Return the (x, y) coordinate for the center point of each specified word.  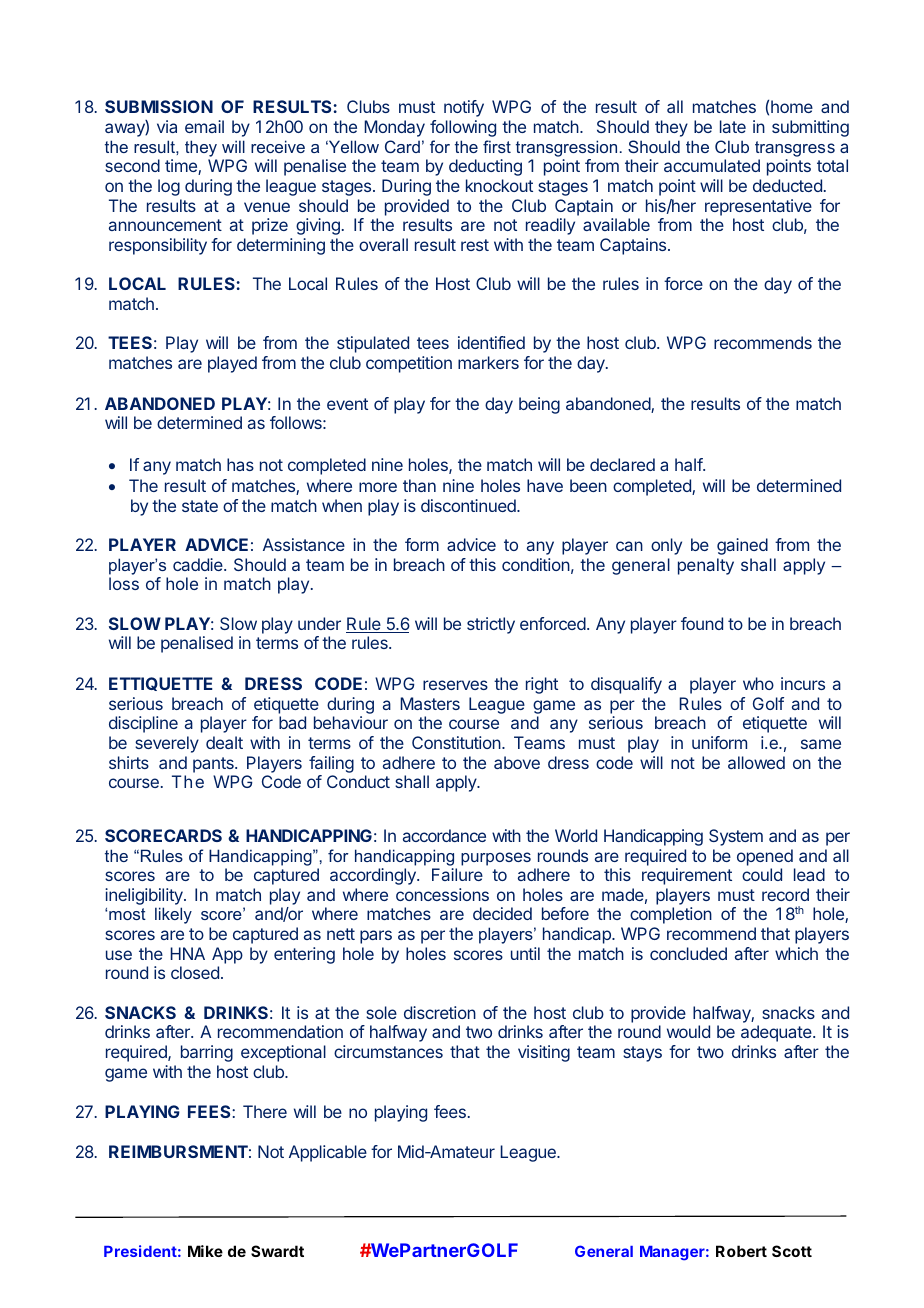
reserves (455, 685)
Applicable (328, 1153)
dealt (224, 742)
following (463, 128)
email (204, 126)
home (792, 106)
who (758, 683)
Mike (205, 1251)
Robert (741, 1251)
